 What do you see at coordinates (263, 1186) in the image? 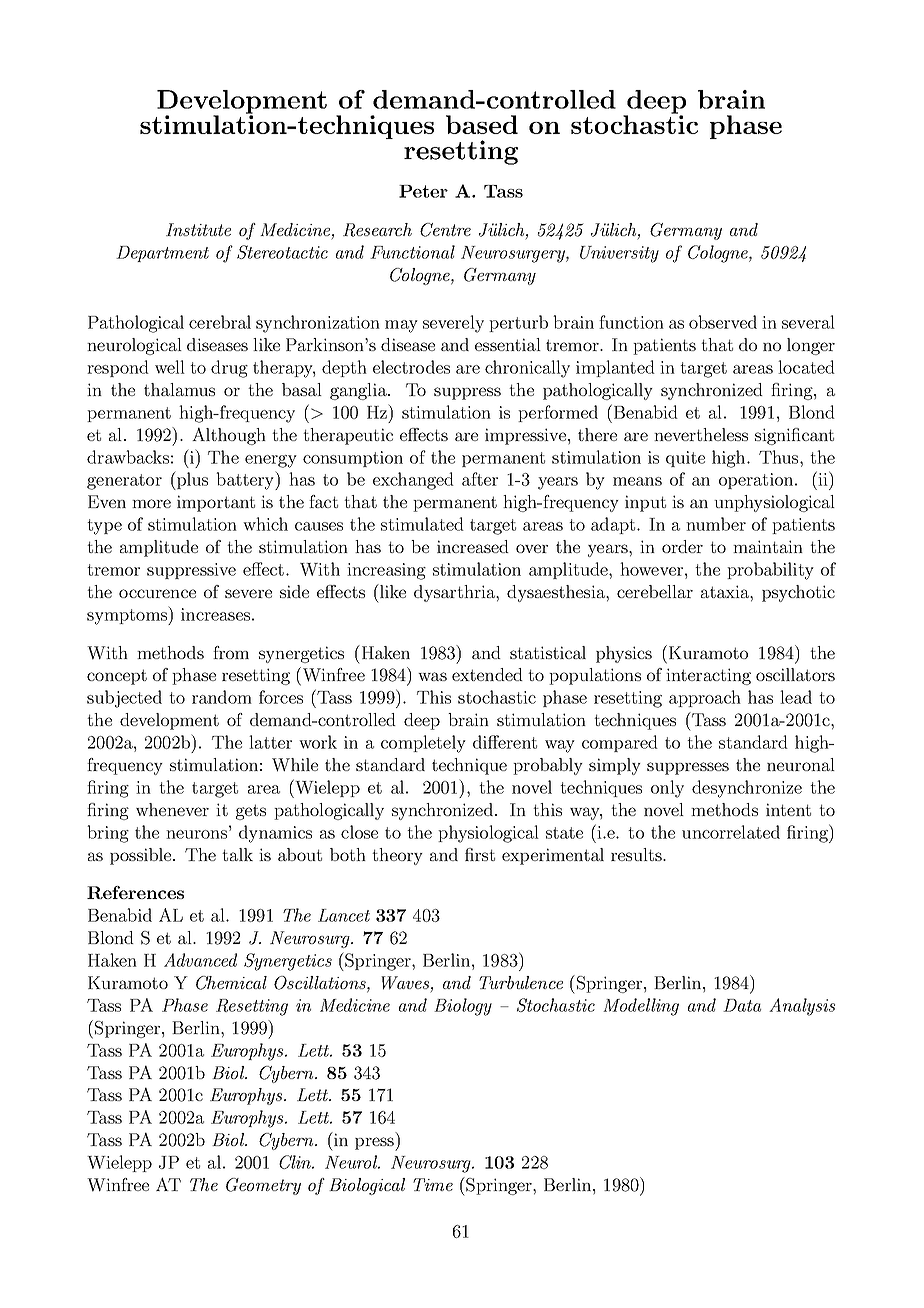
I see `Geometry` at bounding box center [263, 1186].
